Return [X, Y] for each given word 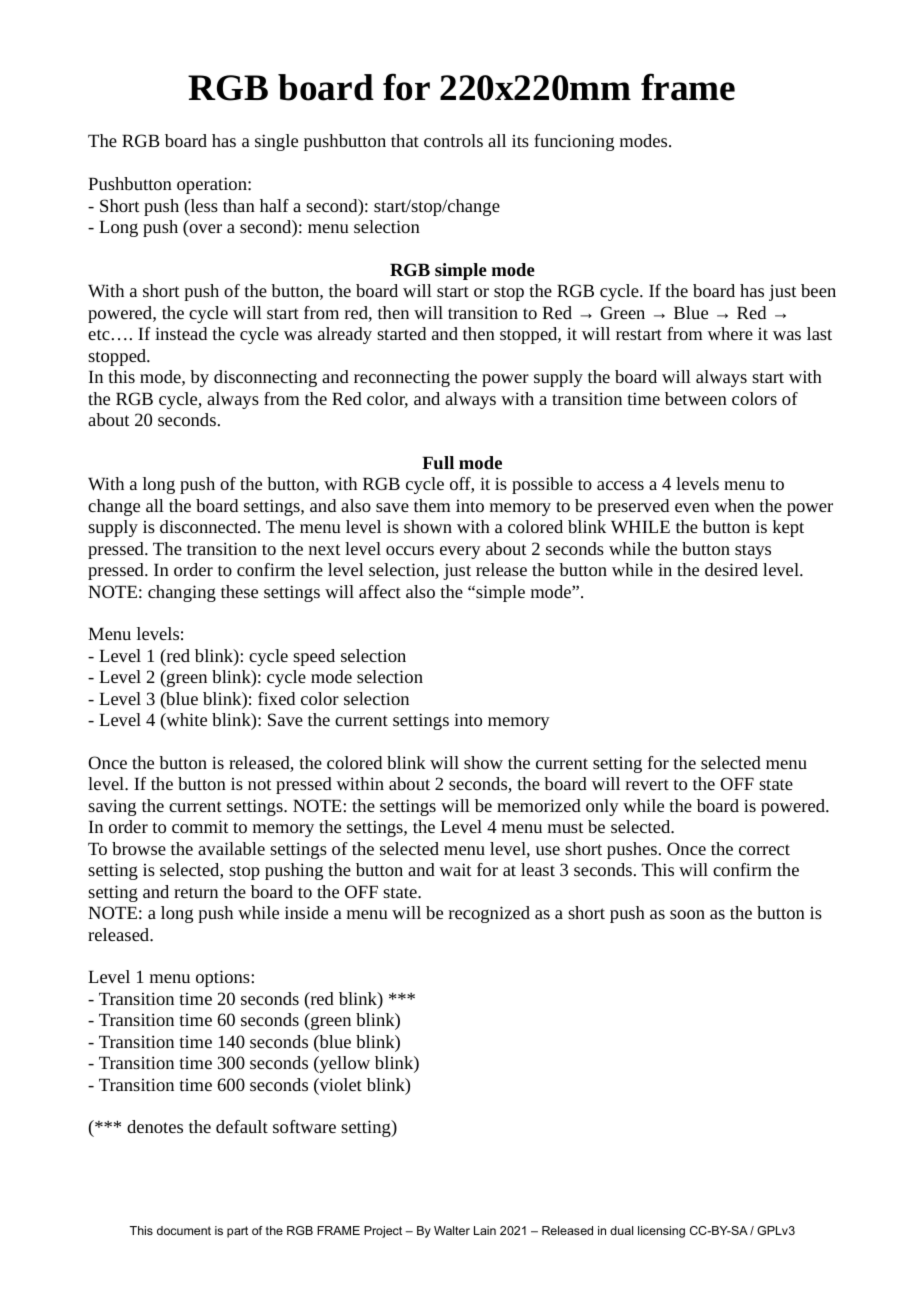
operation [213, 185]
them [432, 505]
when [734, 505]
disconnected [209, 526]
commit [200, 826]
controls [453, 140]
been [818, 290]
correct [764, 849]
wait [455, 869]
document [184, 1230]
